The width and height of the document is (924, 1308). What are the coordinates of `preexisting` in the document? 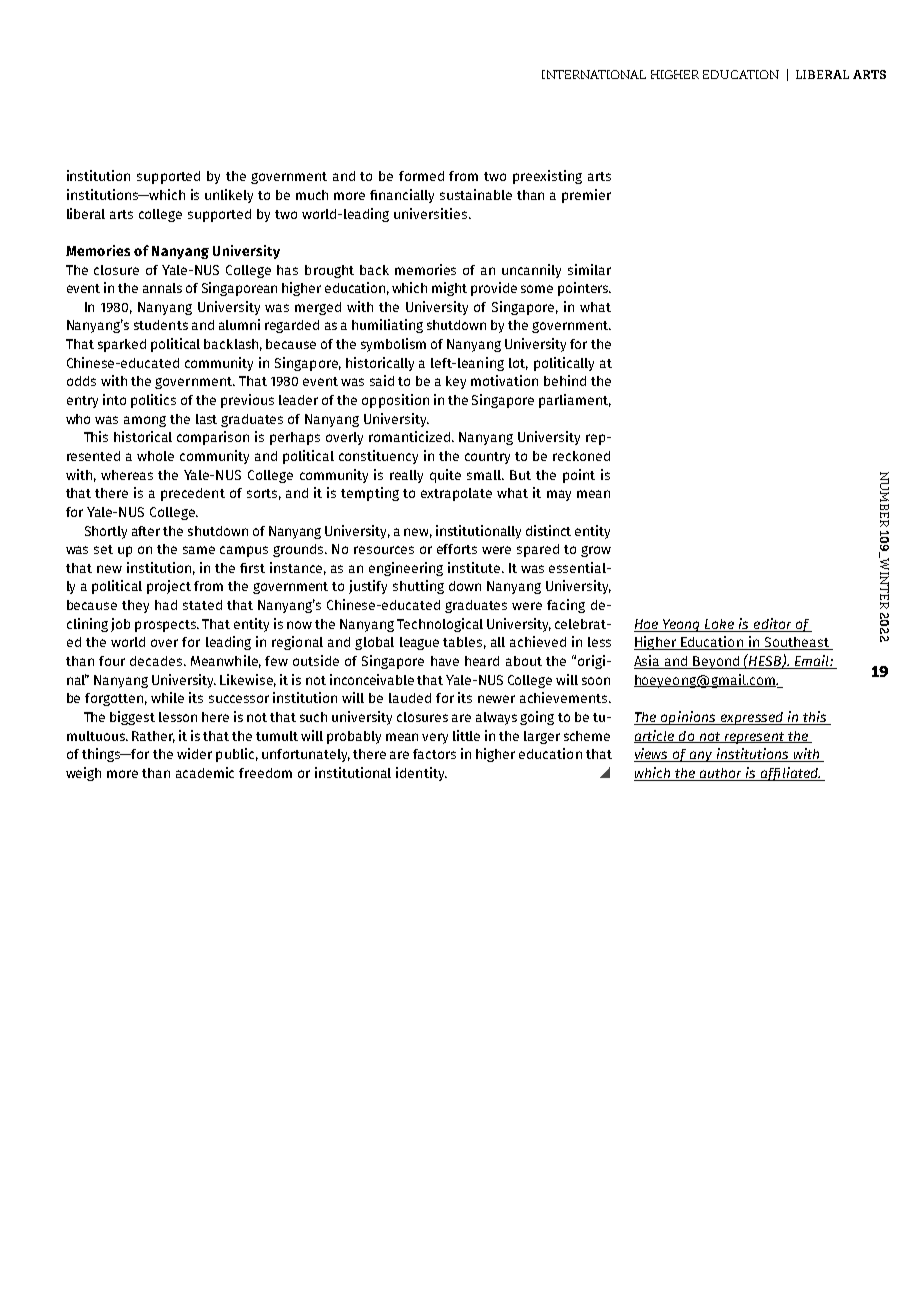 It's located at (547, 177).
